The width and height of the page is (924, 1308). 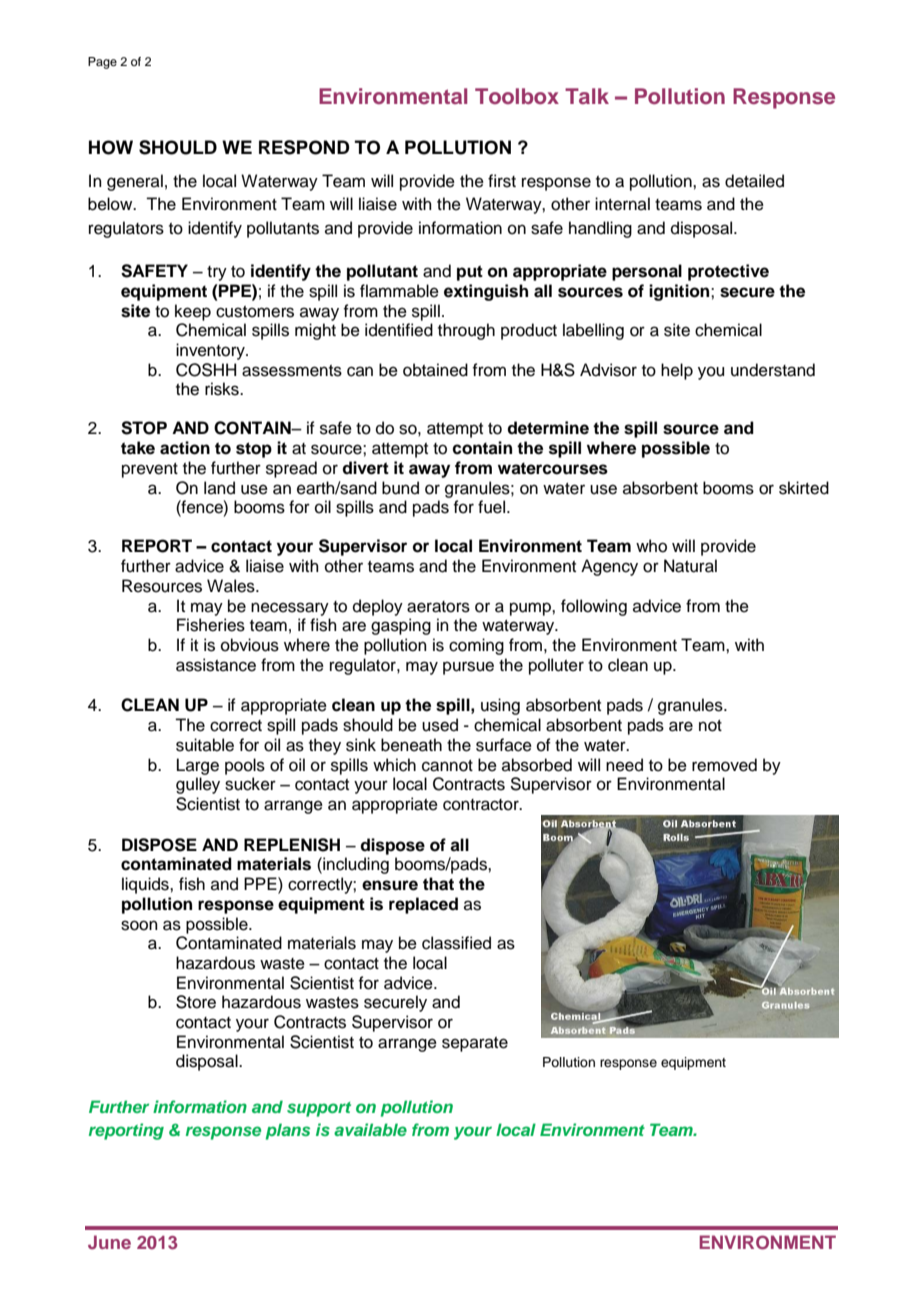 I want to click on detailed, so click(x=754, y=181).
